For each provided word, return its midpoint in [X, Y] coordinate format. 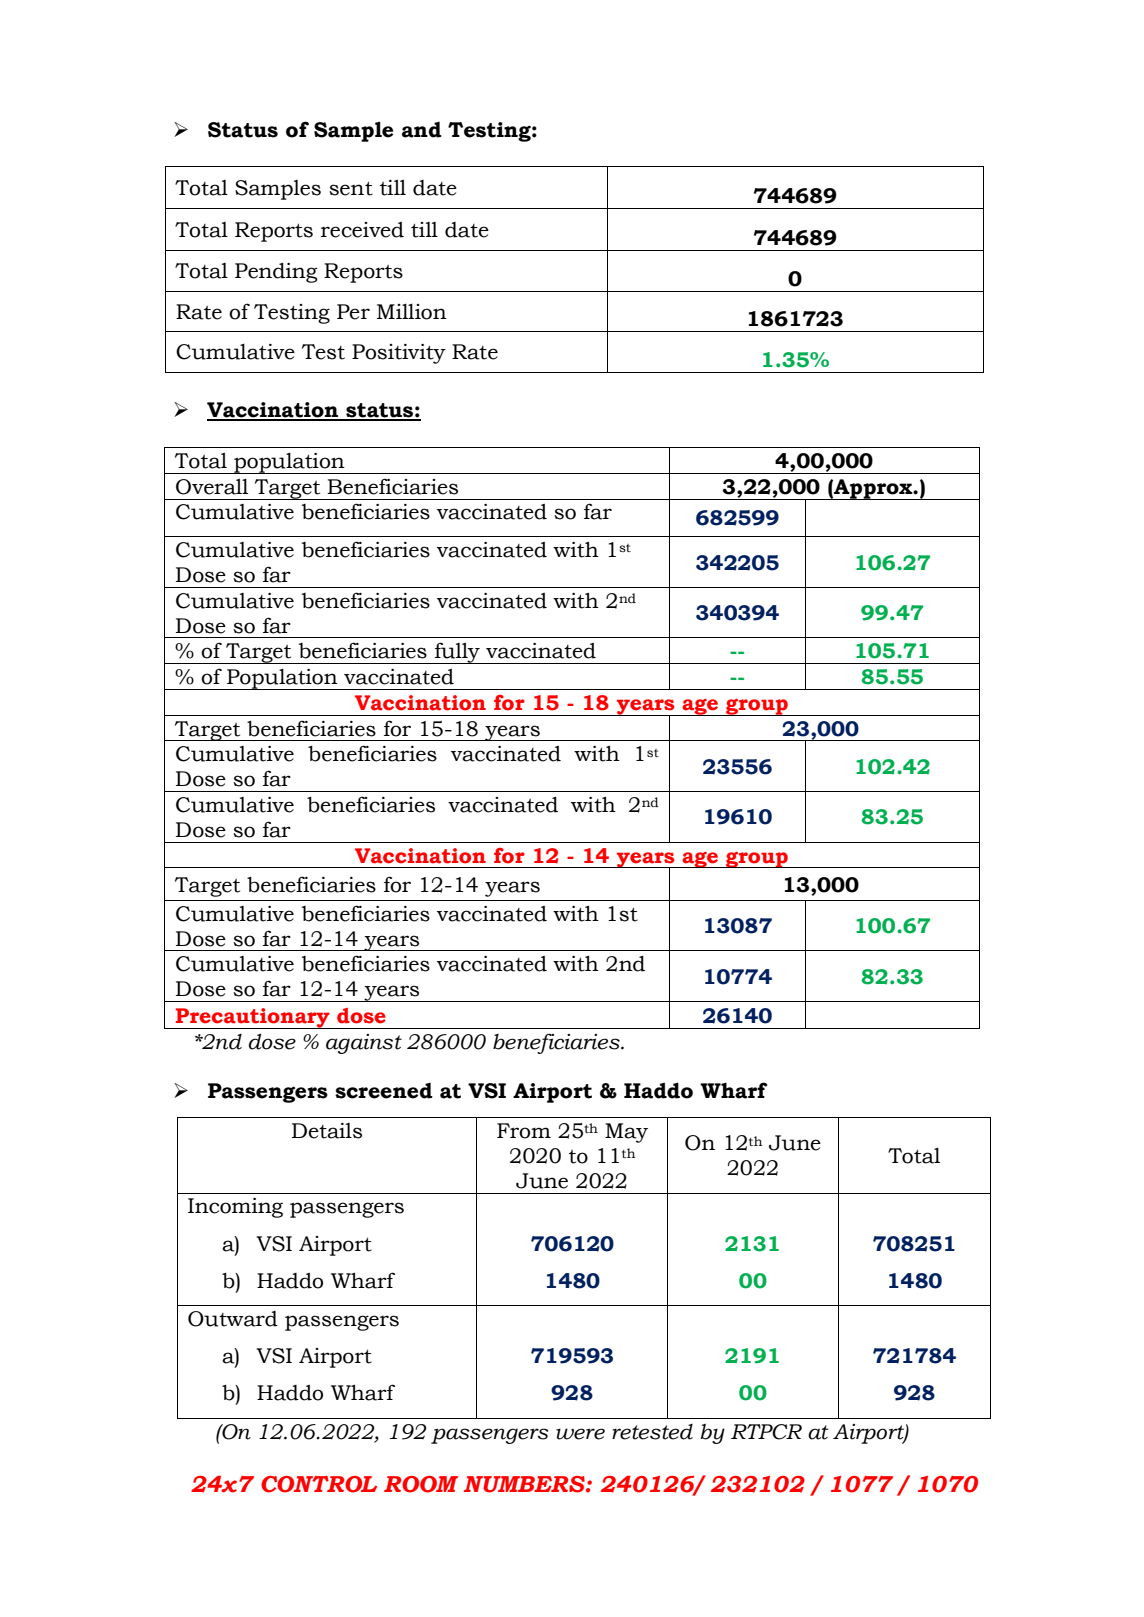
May [626, 1133]
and [422, 130]
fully [457, 653]
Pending [276, 272]
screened [384, 1091]
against [364, 1044]
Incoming [235, 1208]
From [524, 1131]
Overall [212, 487]
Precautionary [253, 1018]
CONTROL [319, 1484]
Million [412, 312]
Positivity [399, 354]
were [580, 1434]
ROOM [421, 1484]
